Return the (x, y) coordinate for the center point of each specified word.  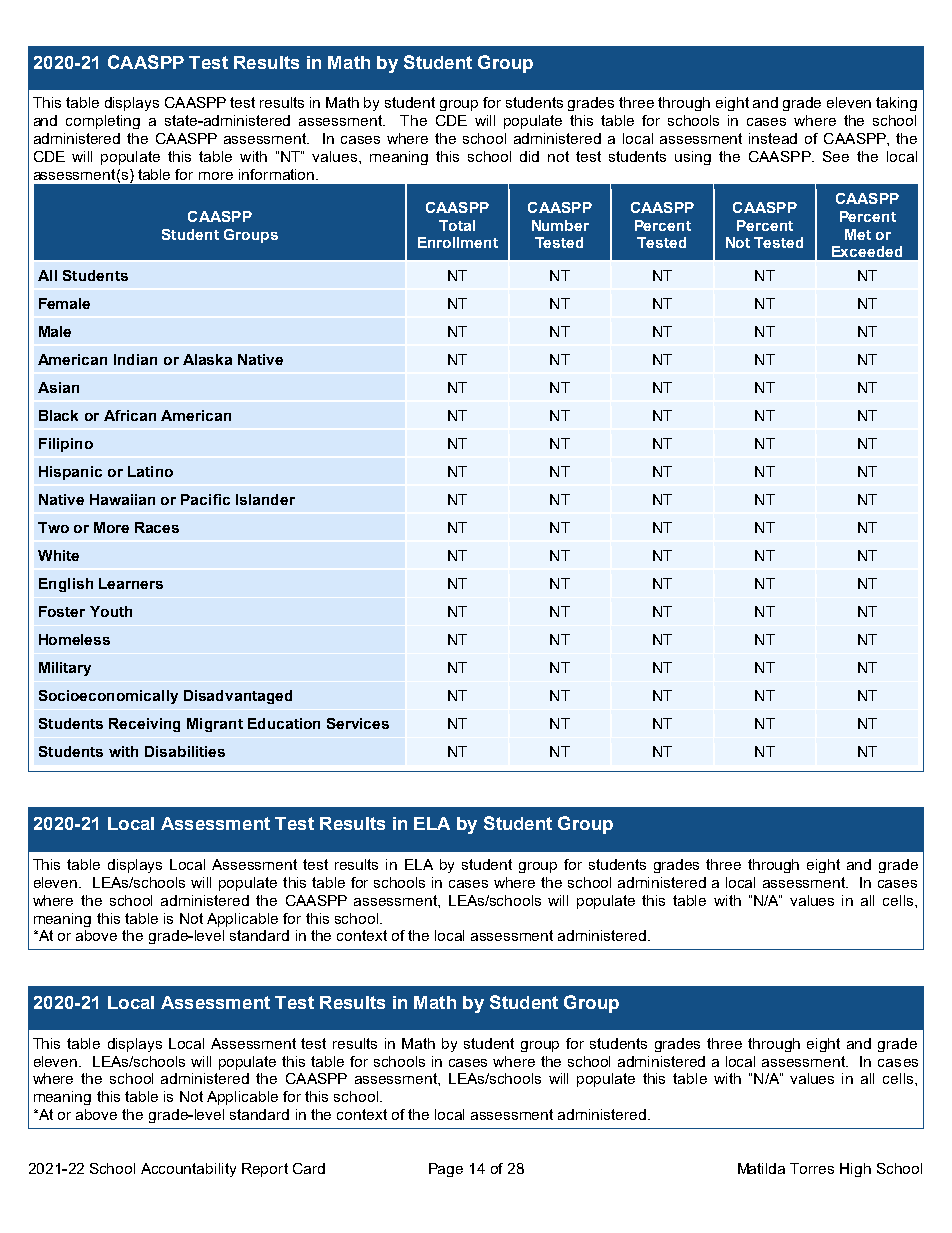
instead (773, 138)
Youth (111, 611)
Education (284, 723)
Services (358, 723)
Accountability (188, 1170)
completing (103, 122)
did (529, 156)
